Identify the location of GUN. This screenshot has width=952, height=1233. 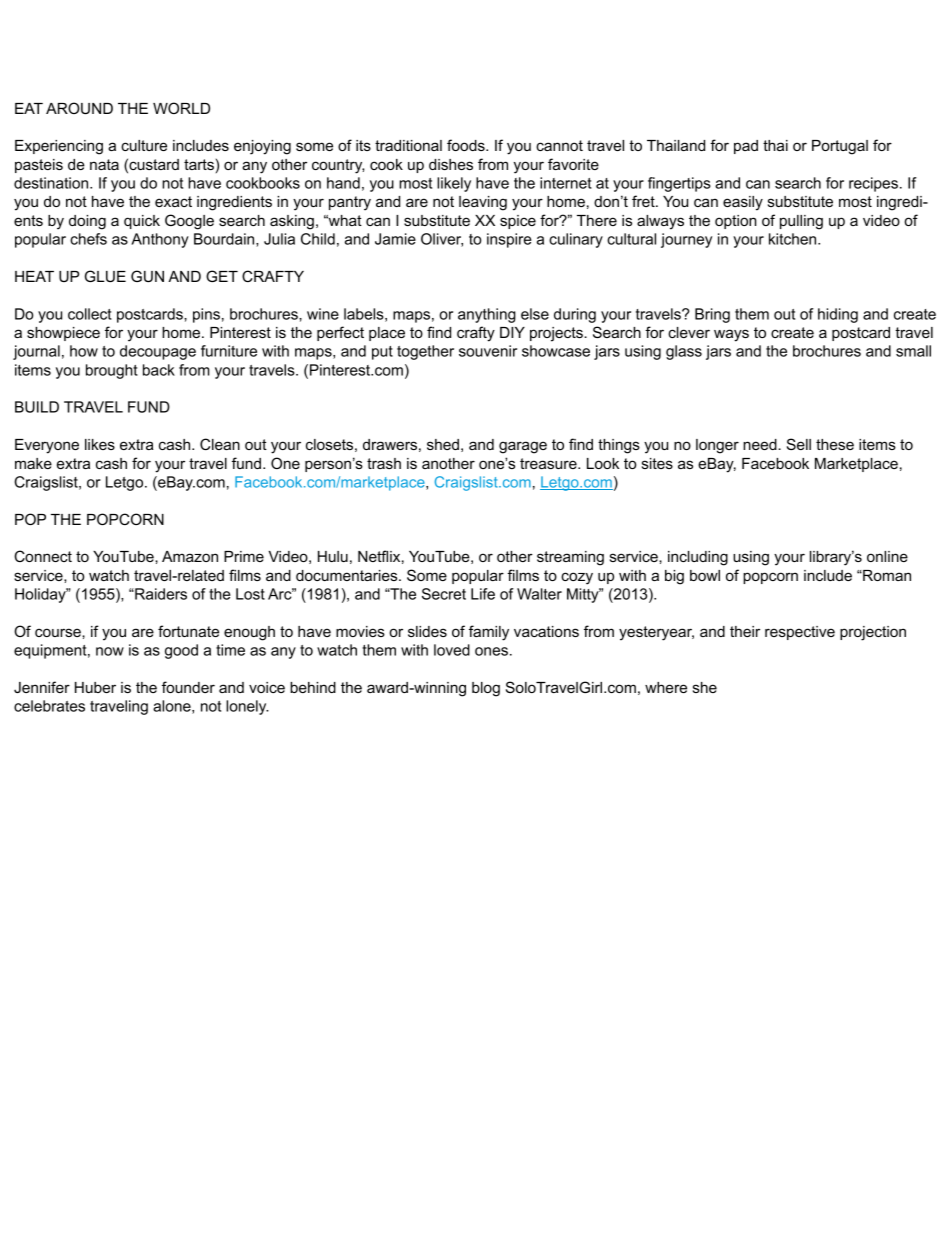
(147, 276).
